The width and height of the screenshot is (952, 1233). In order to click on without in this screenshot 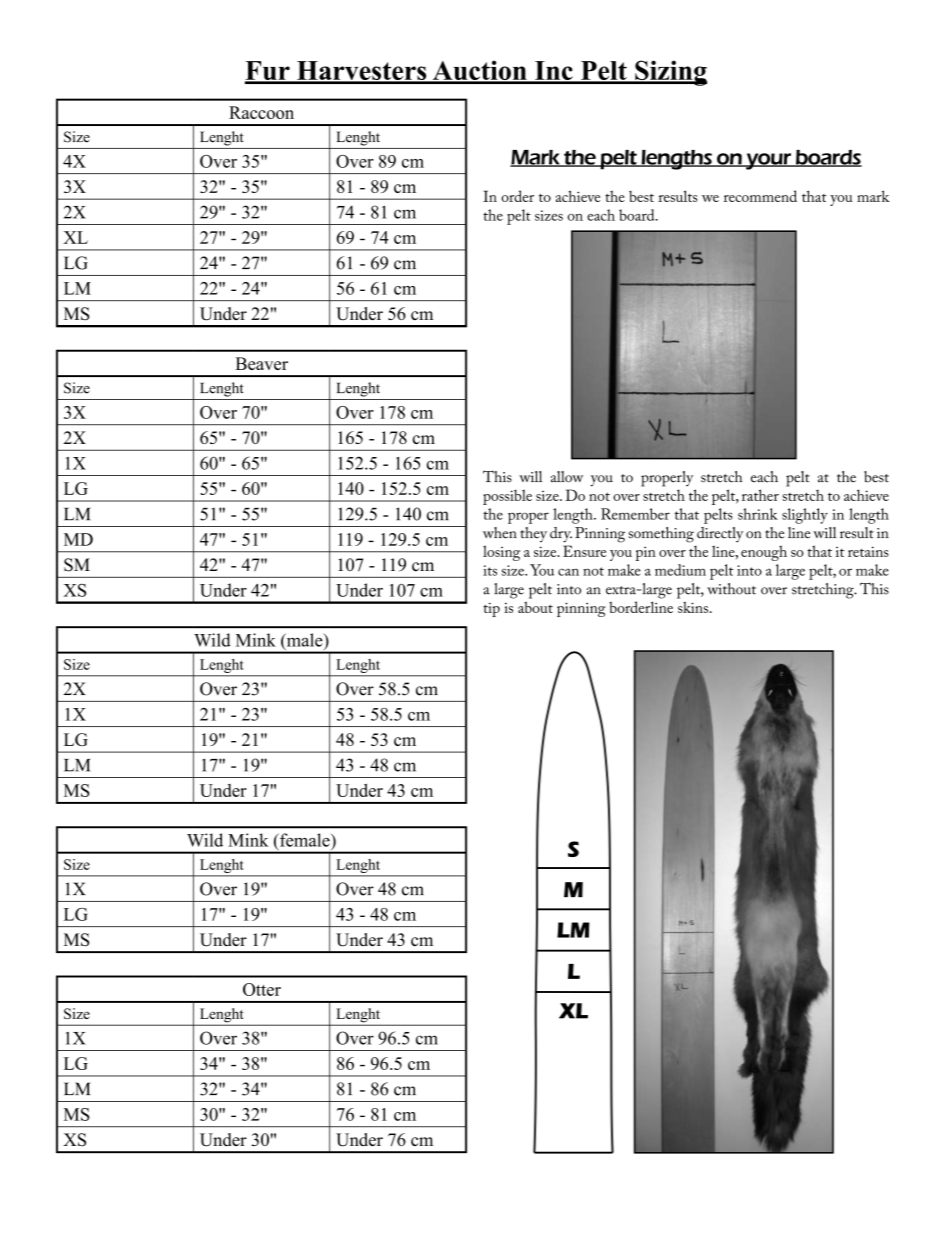, I will do `click(731, 589)`.
